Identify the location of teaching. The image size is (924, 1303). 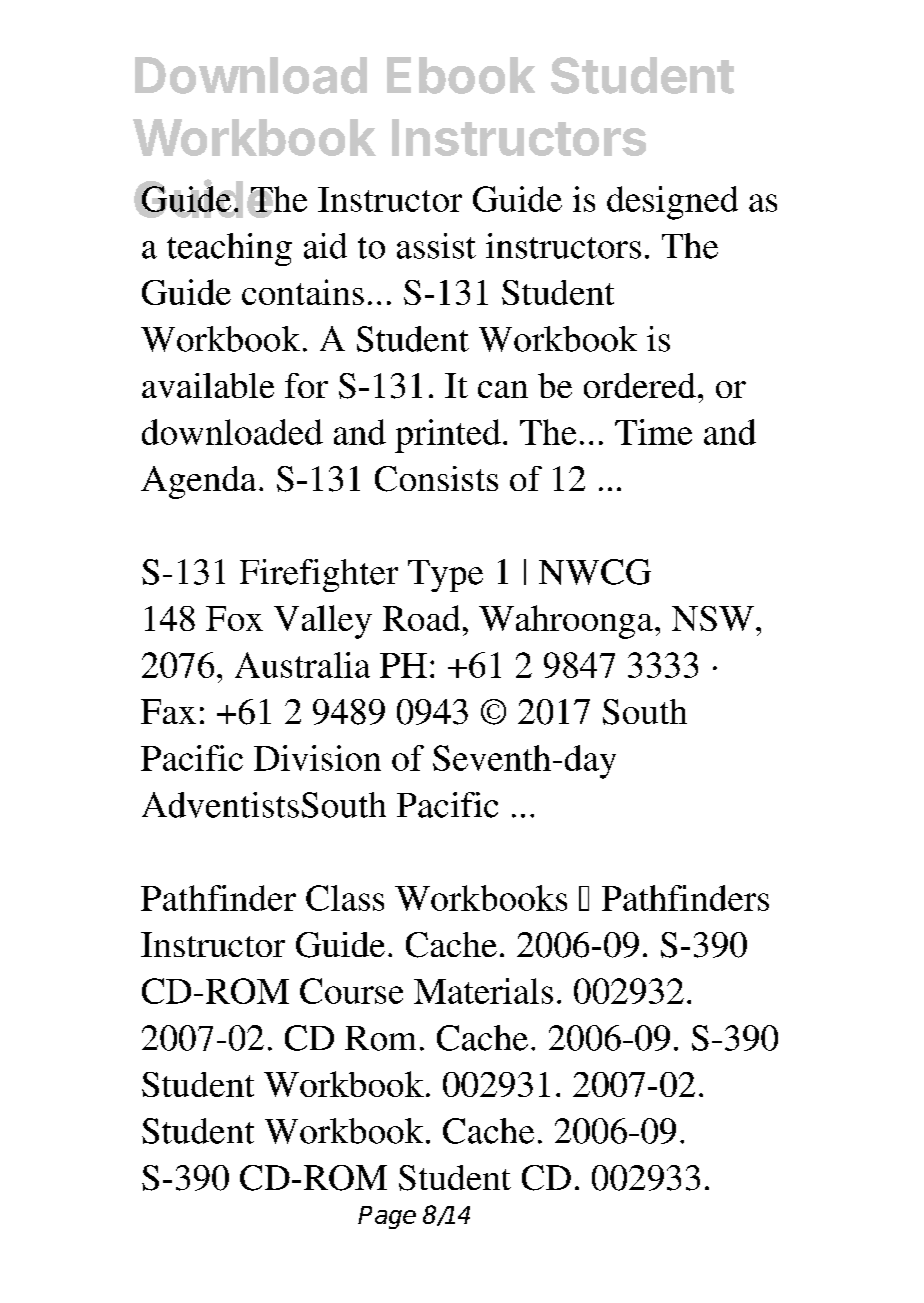
(229, 249).
